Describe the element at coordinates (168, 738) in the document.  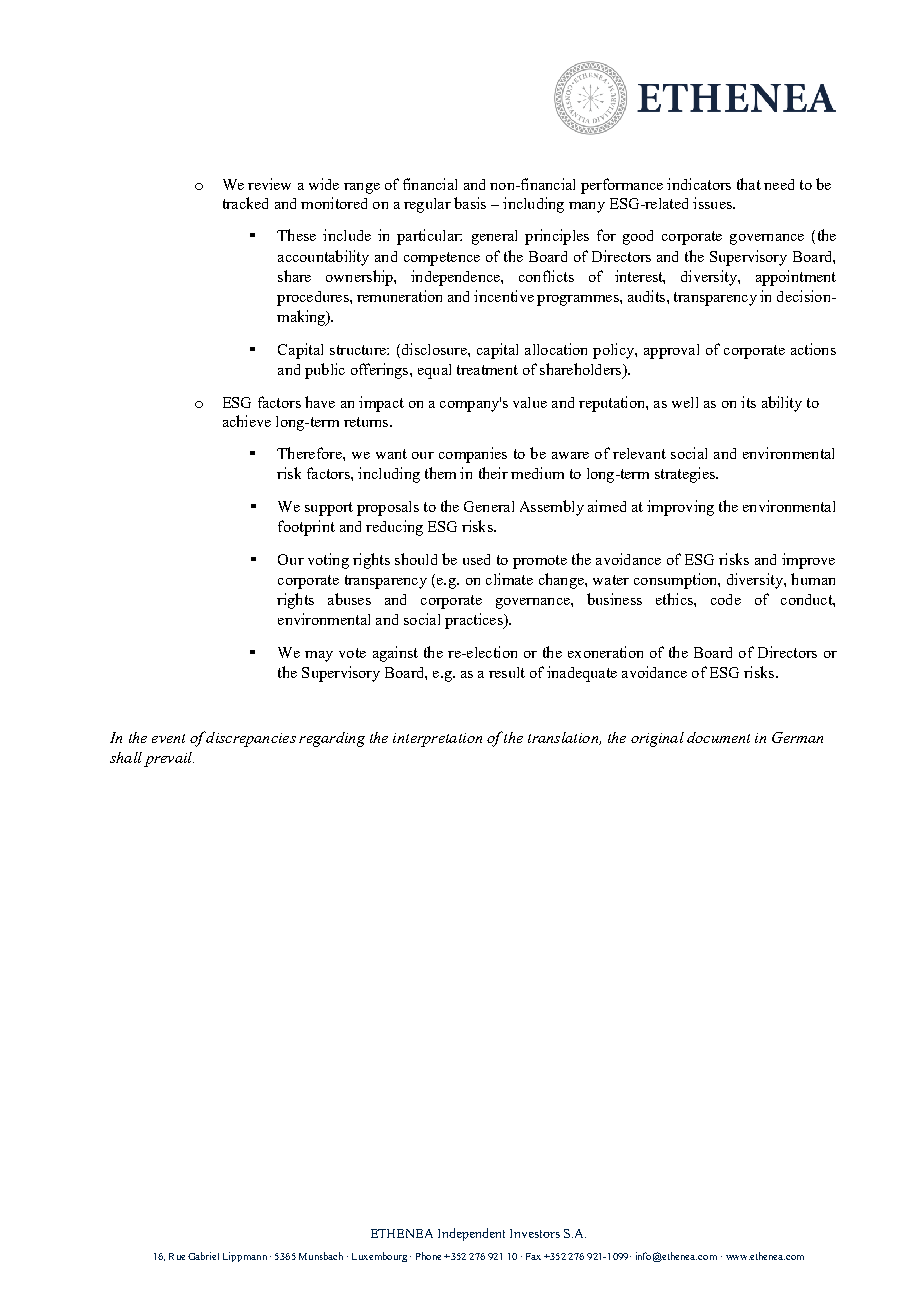
I see `event` at that location.
